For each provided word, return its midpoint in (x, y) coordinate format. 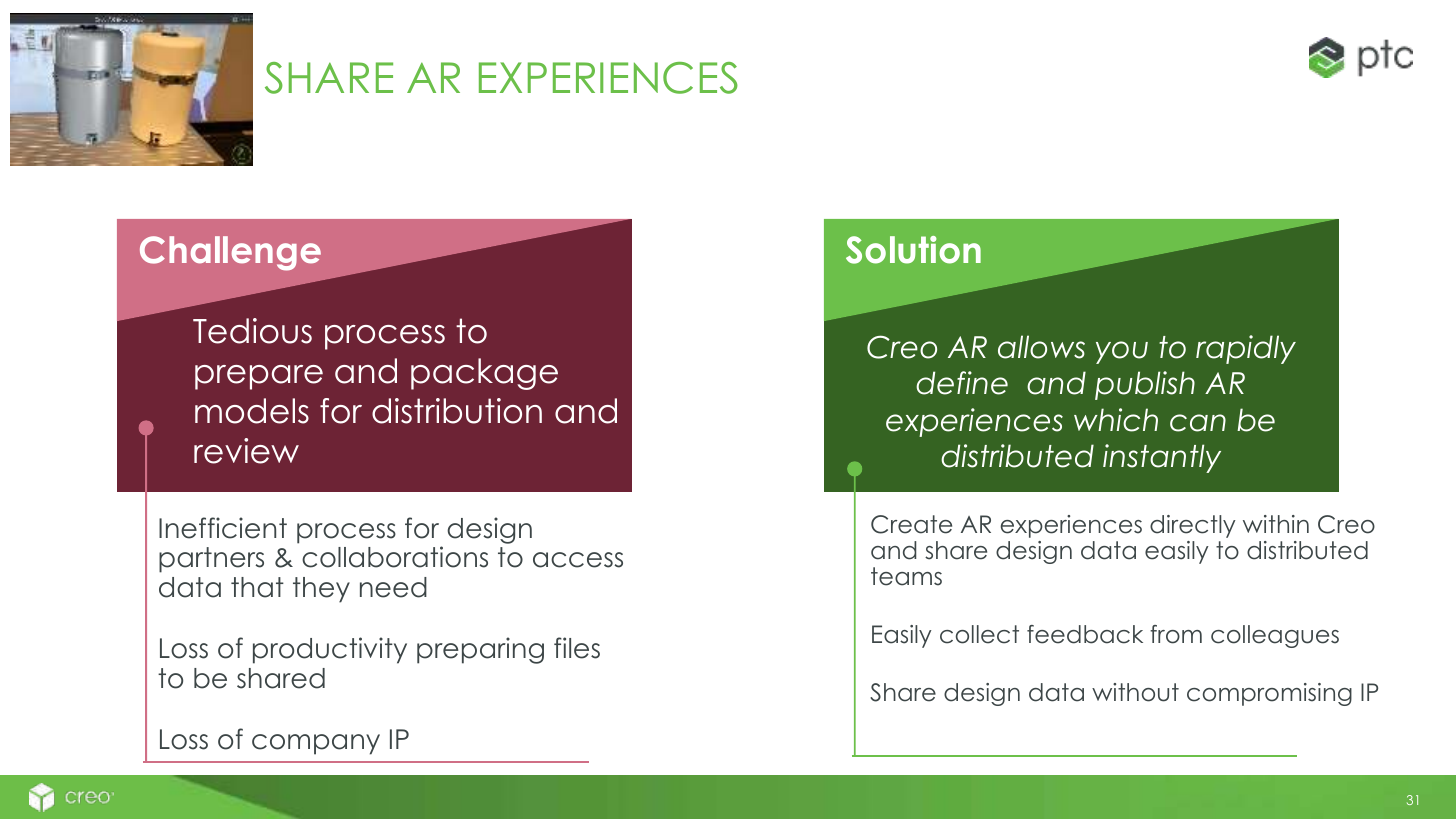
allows (1041, 347)
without (1135, 692)
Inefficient (223, 528)
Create (911, 524)
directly (1193, 526)
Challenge (230, 253)
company (316, 744)
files (577, 648)
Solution (913, 250)
